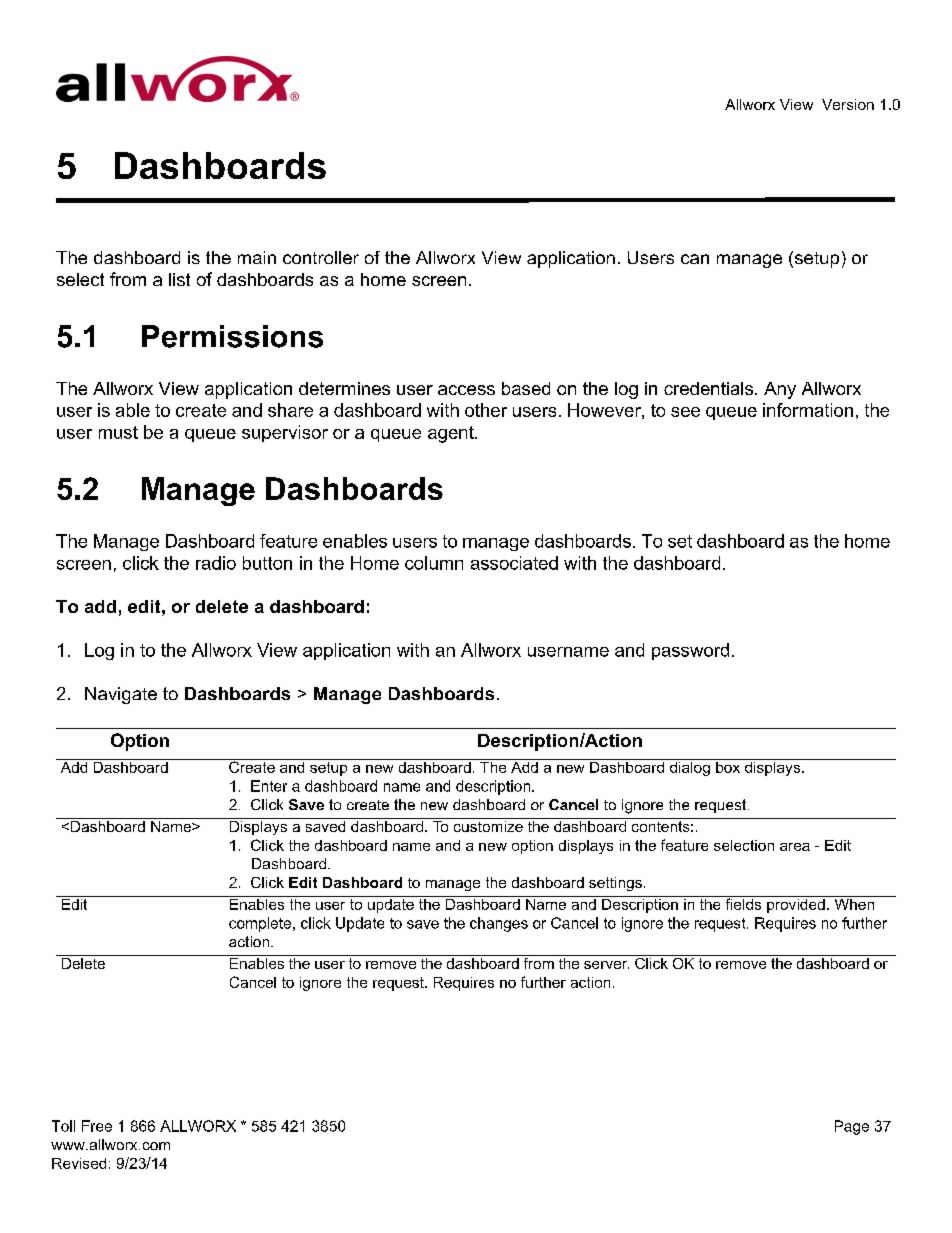 The image size is (952, 1233). I want to click on Navigate, so click(121, 695).
